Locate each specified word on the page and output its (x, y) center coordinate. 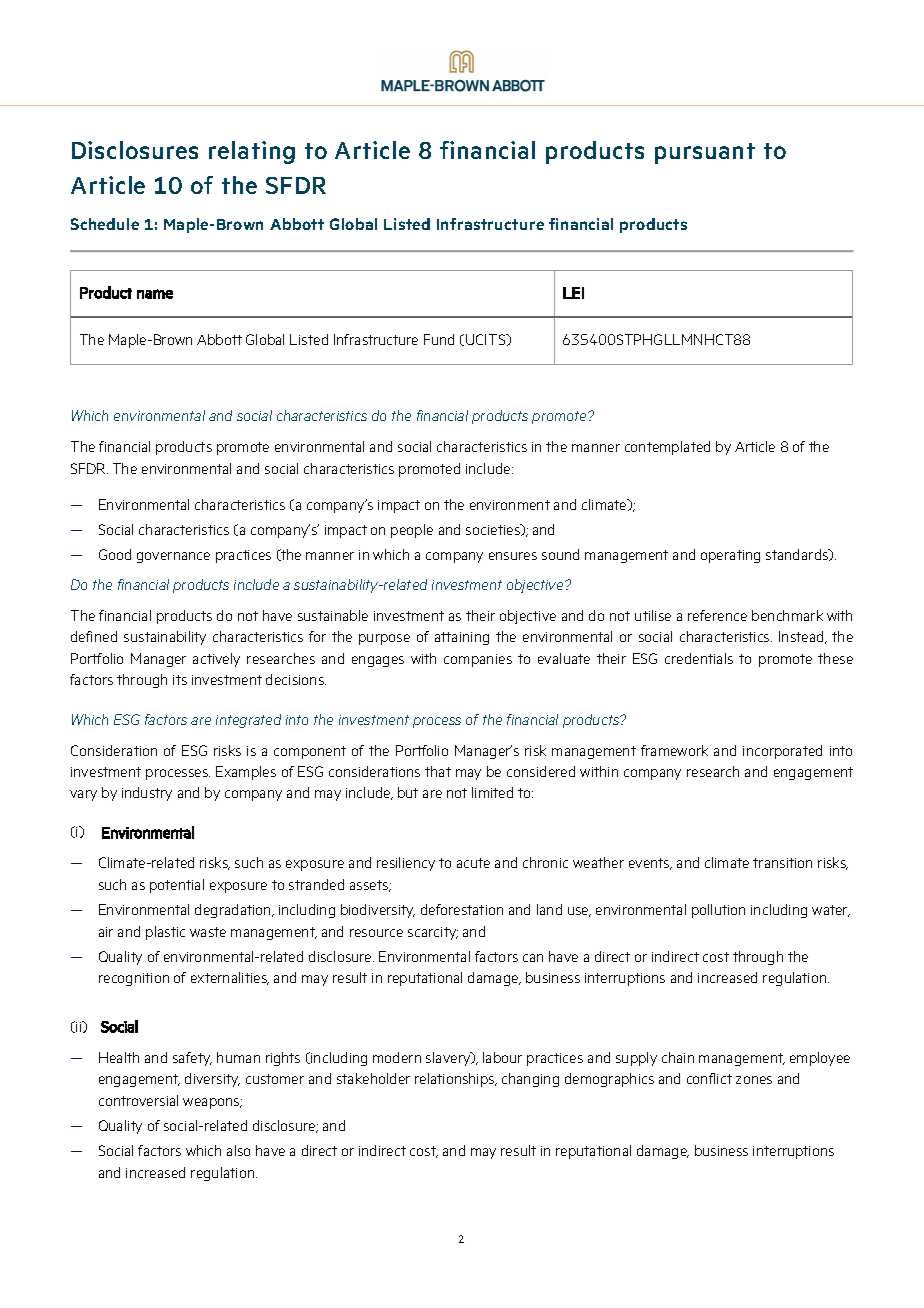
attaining (462, 638)
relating (252, 152)
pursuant (705, 153)
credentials (699, 658)
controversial (138, 1100)
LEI (573, 293)
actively (216, 660)
